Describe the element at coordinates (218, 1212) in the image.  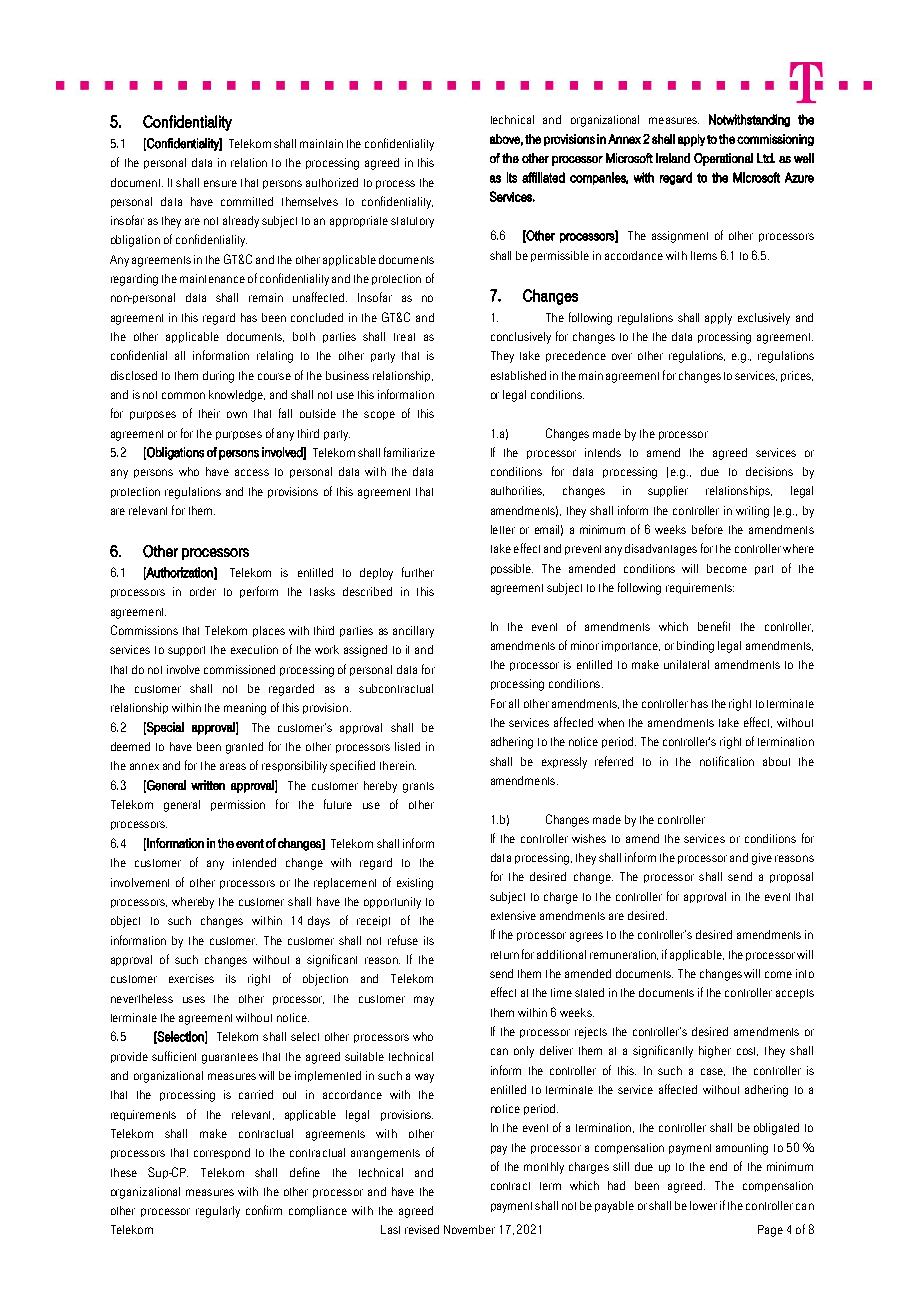
I see `regularly` at that location.
